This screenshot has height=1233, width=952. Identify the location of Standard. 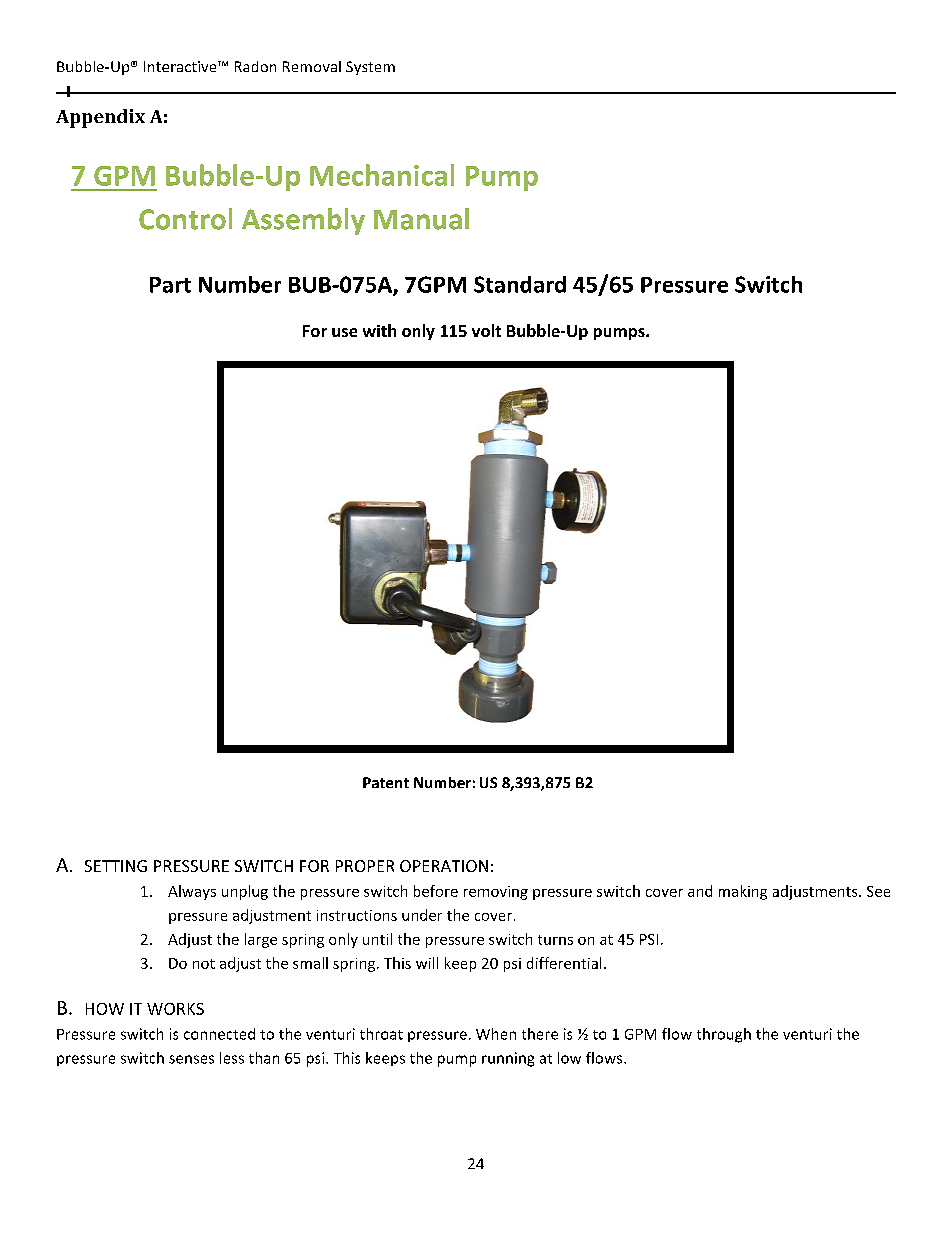
(520, 284).
